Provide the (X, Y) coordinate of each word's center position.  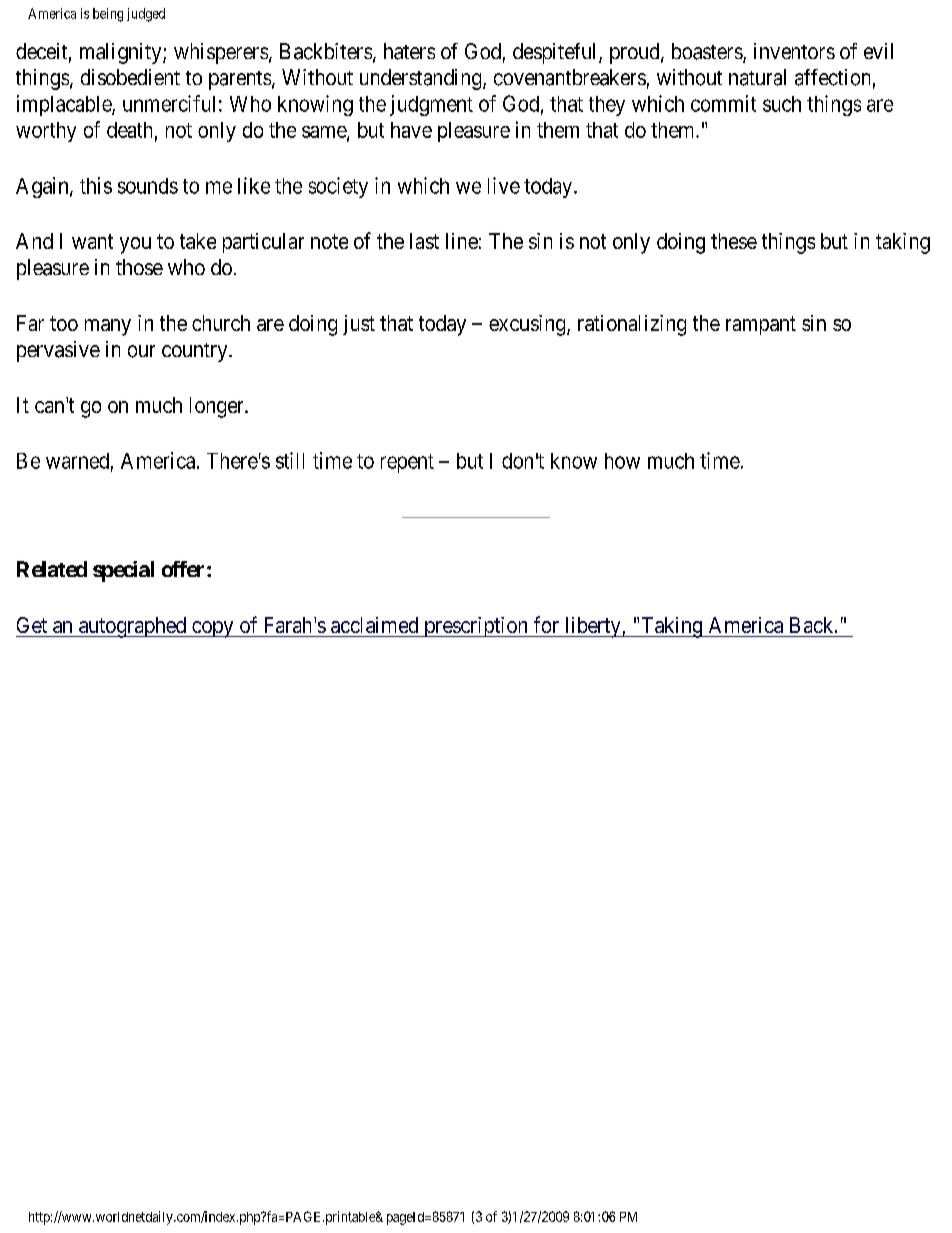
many (108, 327)
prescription (476, 627)
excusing (528, 325)
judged (146, 15)
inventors (794, 51)
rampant (761, 325)
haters (409, 51)
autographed (132, 627)
